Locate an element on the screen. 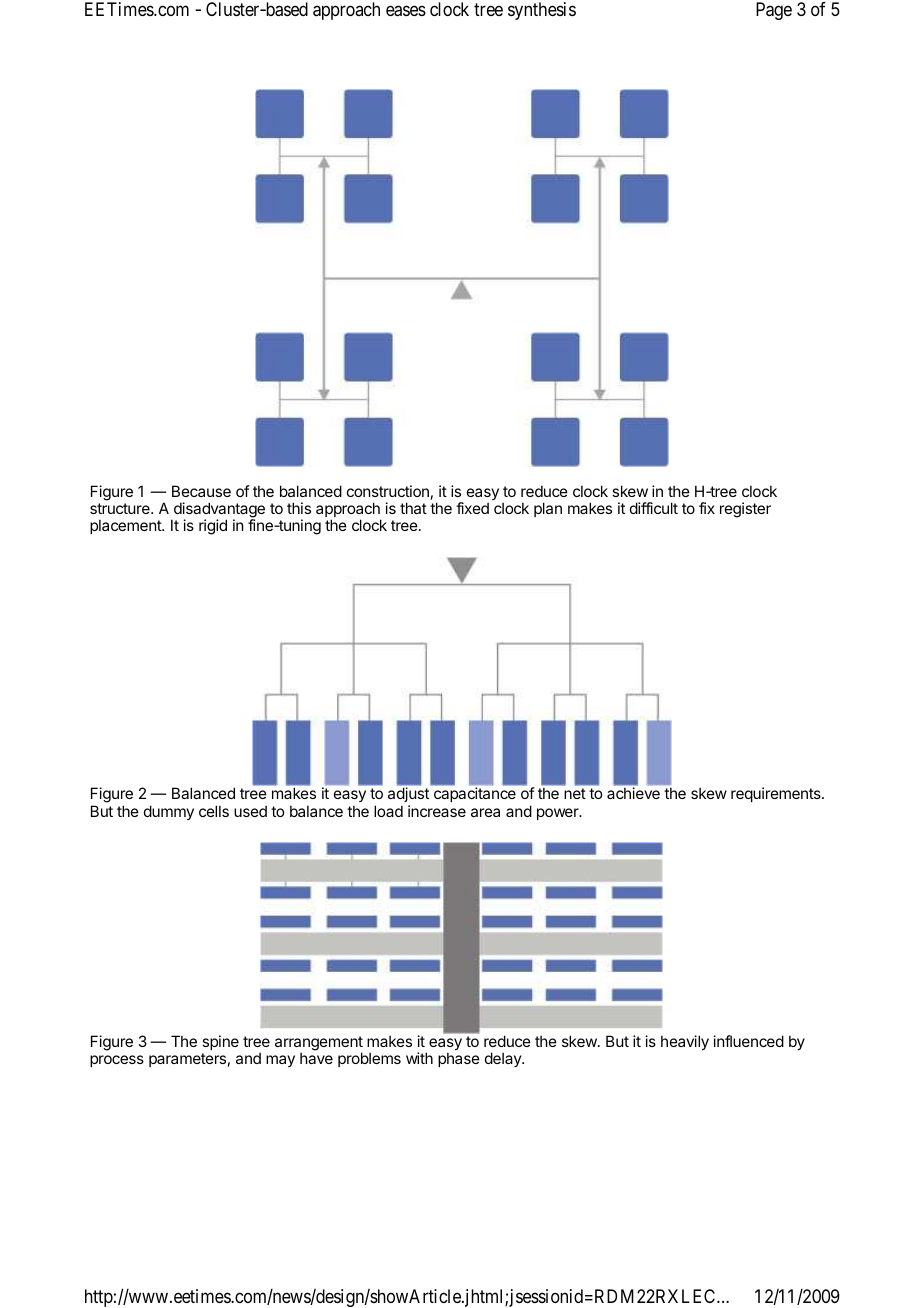 This screenshot has width=924, height=1308. synthesis is located at coordinates (542, 11).
